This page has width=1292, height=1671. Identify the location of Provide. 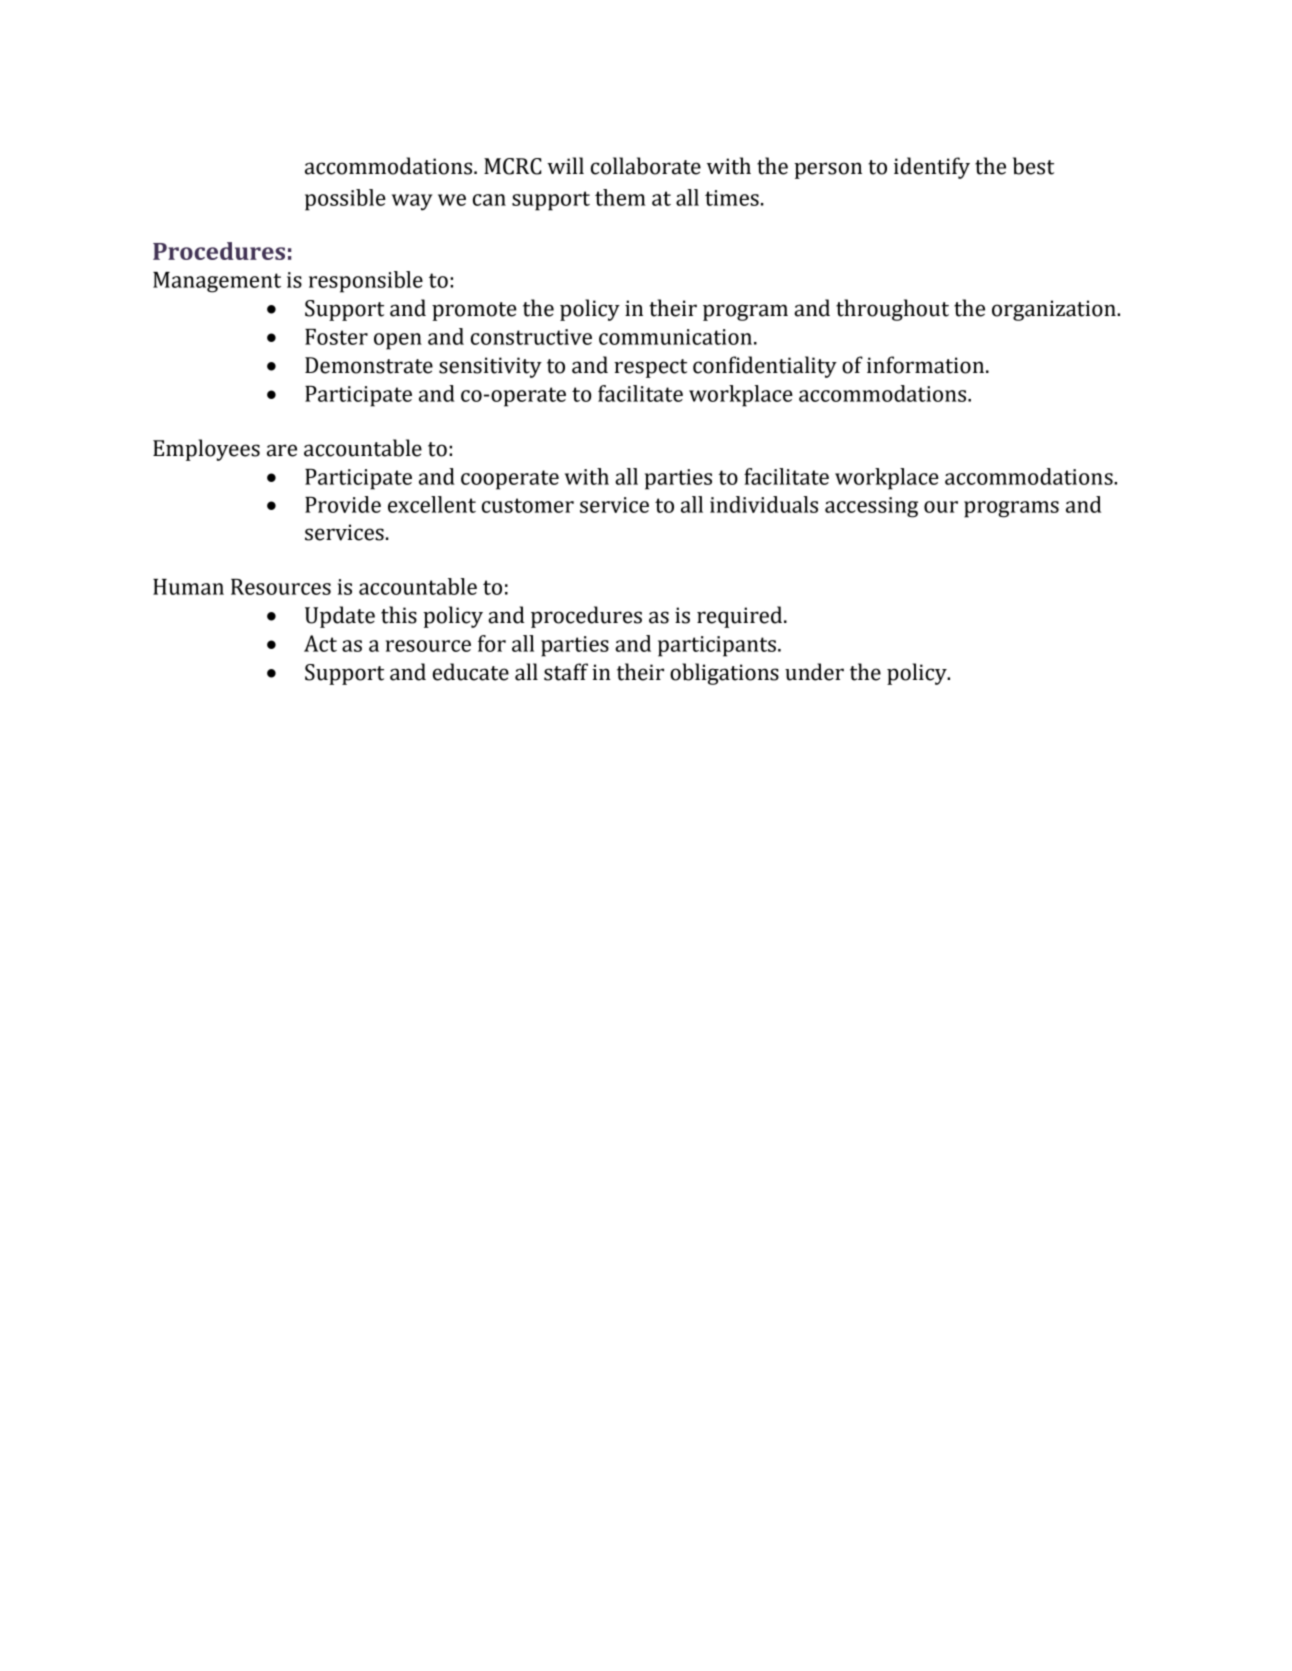
(343, 504).
